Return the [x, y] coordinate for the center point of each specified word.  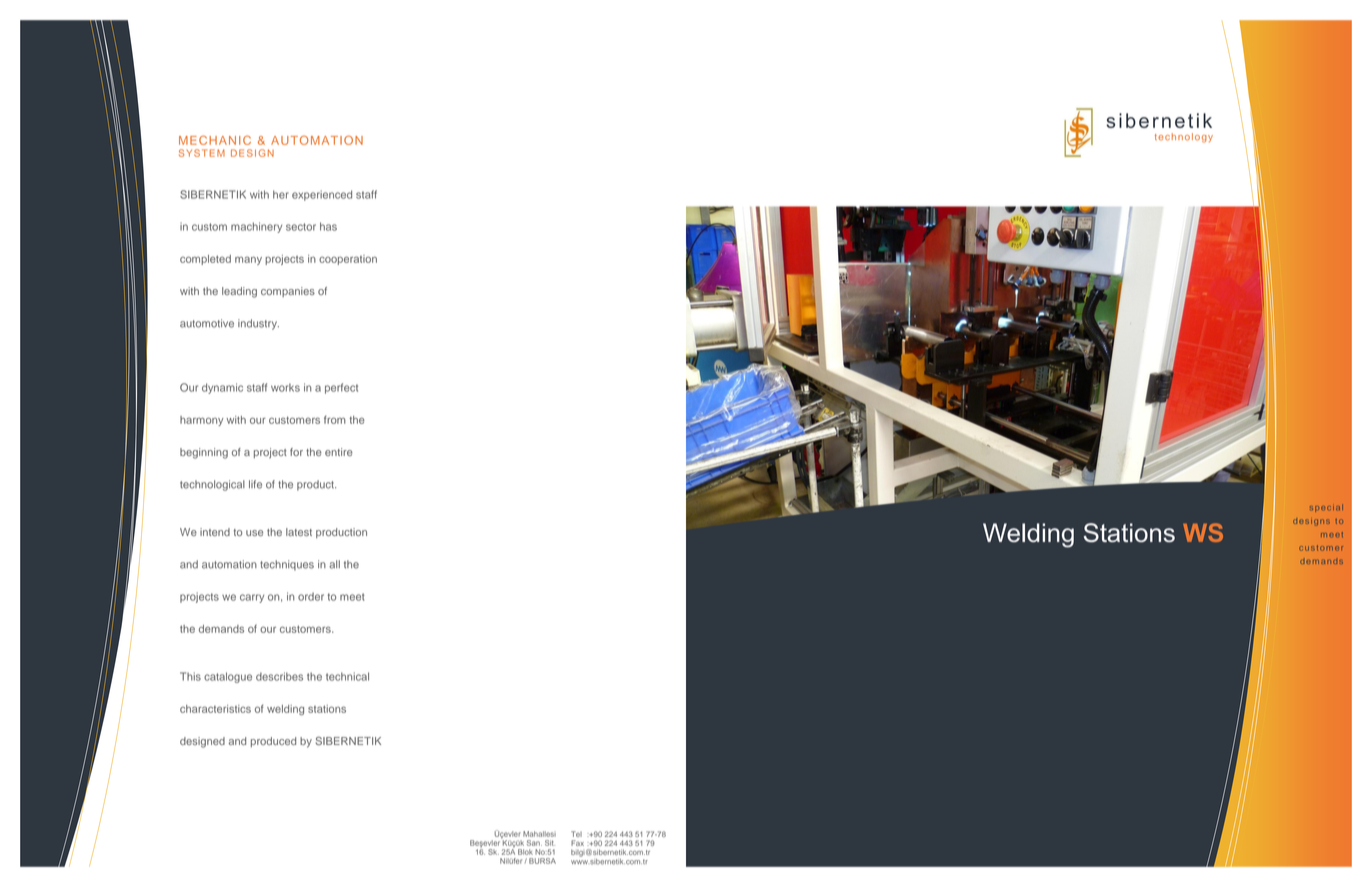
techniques [287, 565]
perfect [341, 388]
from [335, 419]
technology [1184, 138]
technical [347, 676]
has [328, 226]
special [1326, 508]
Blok [525, 852]
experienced [322, 195]
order [311, 596]
